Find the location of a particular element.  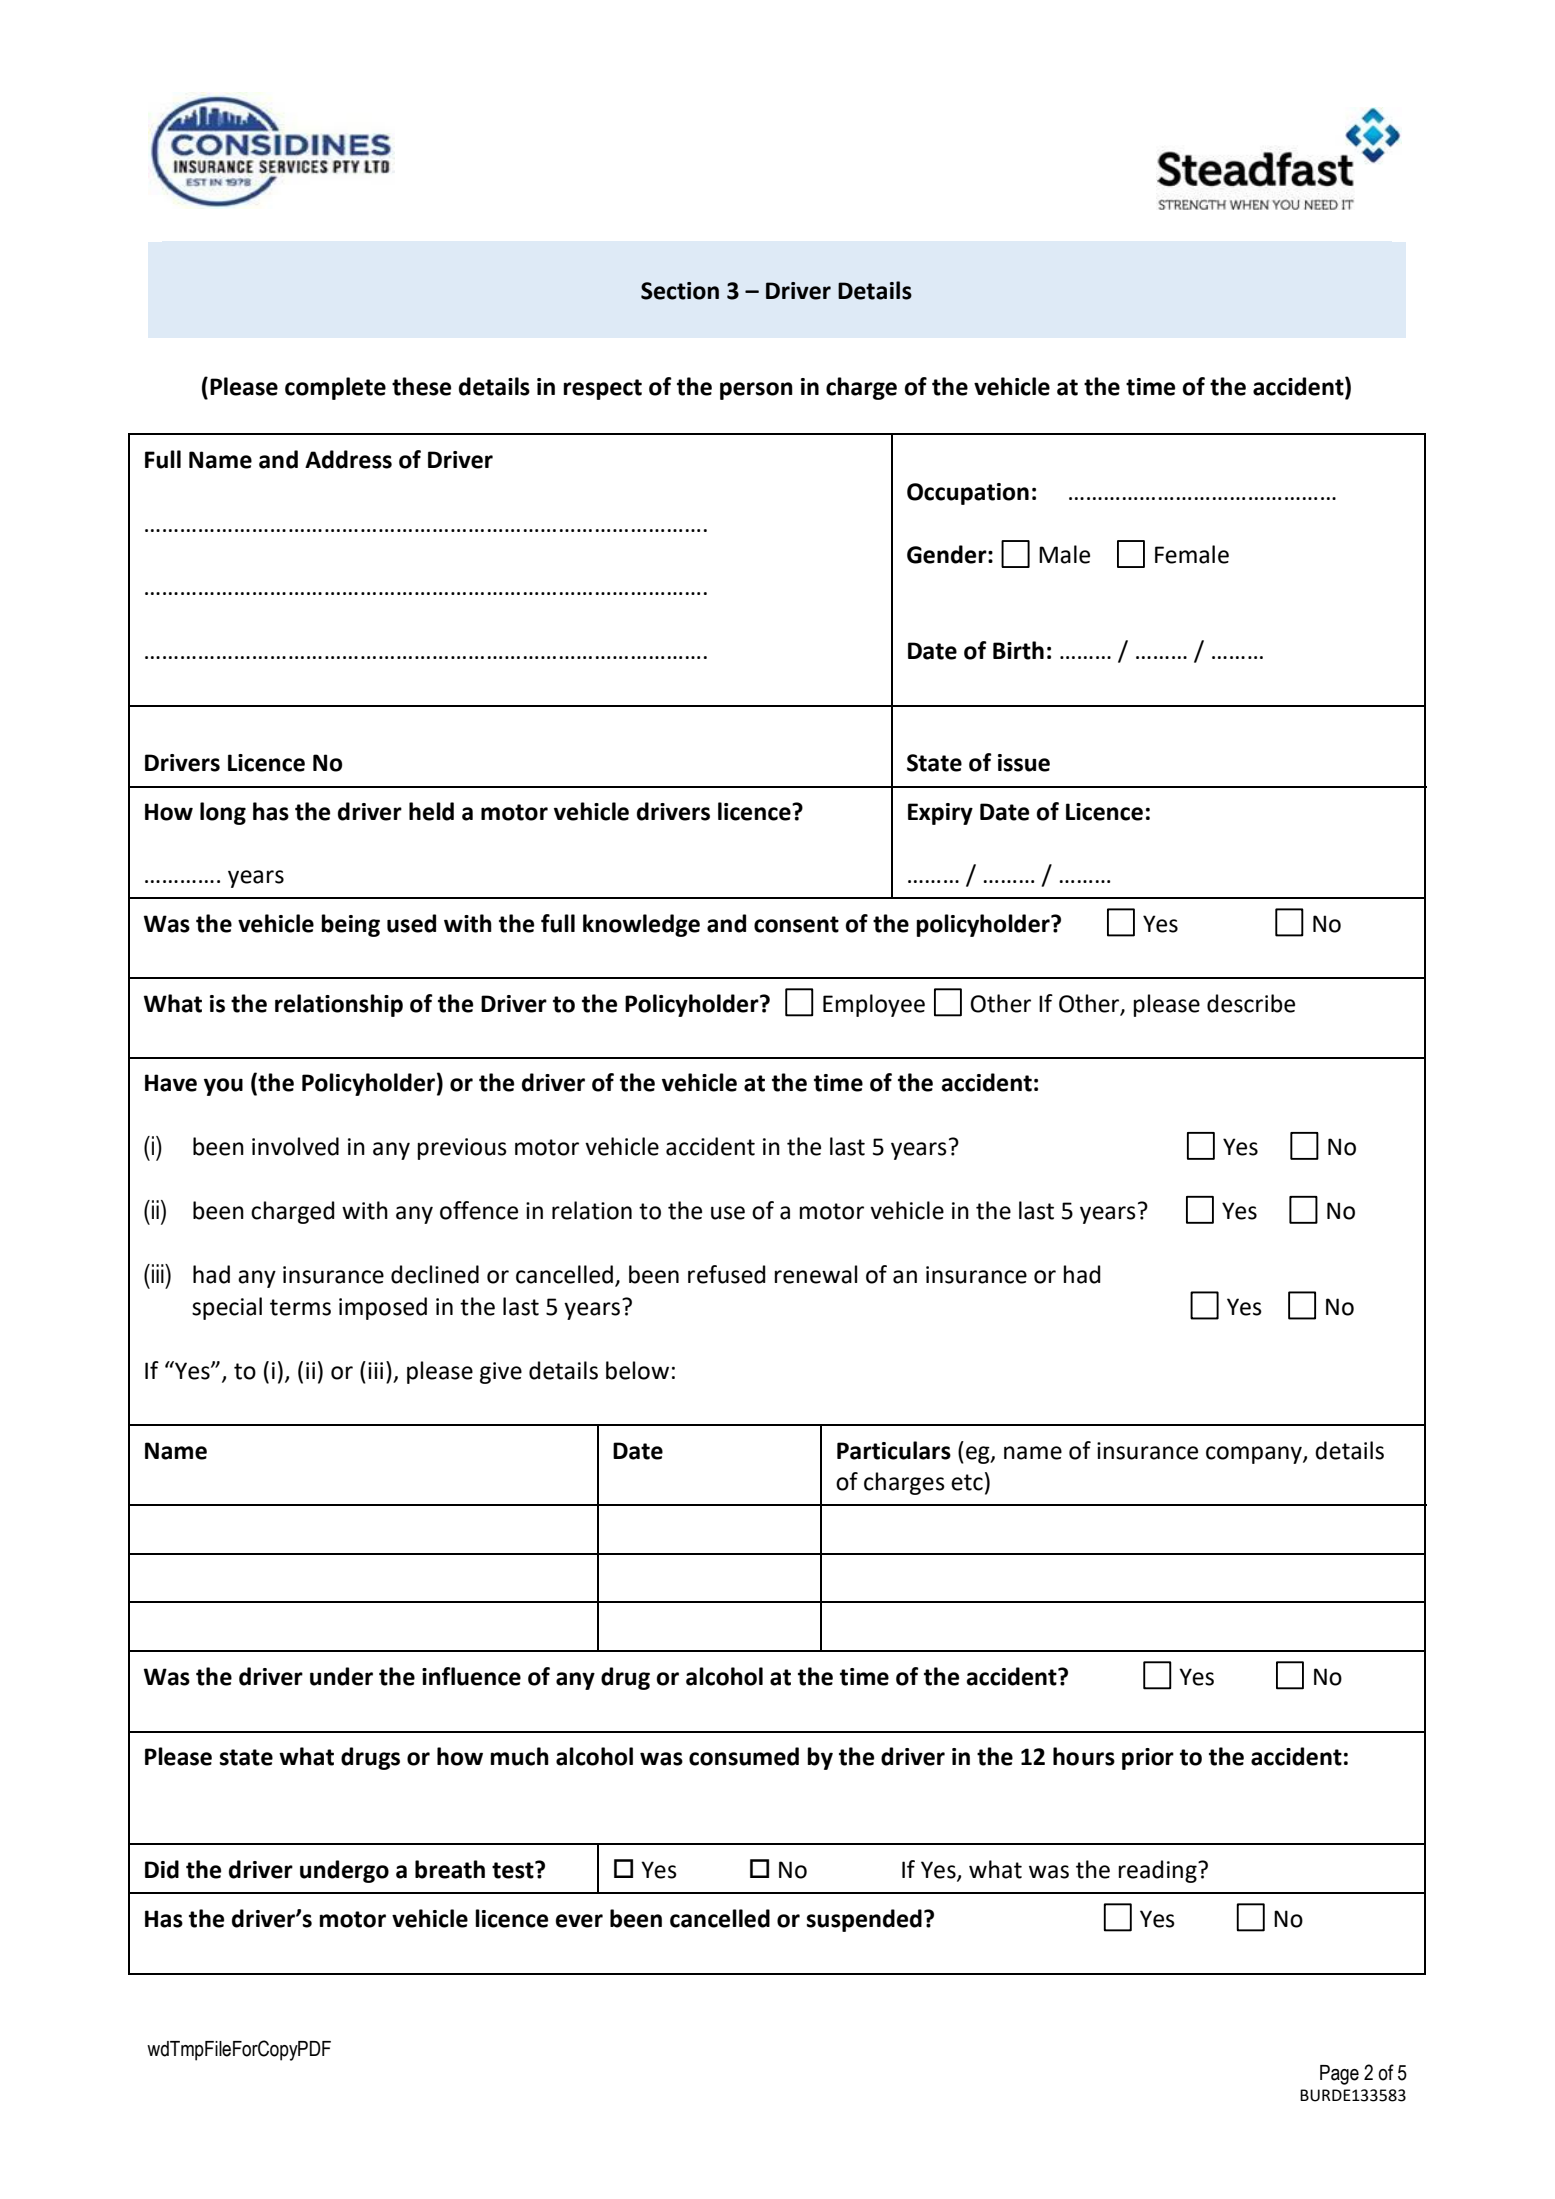

describe is located at coordinates (1251, 1003).
